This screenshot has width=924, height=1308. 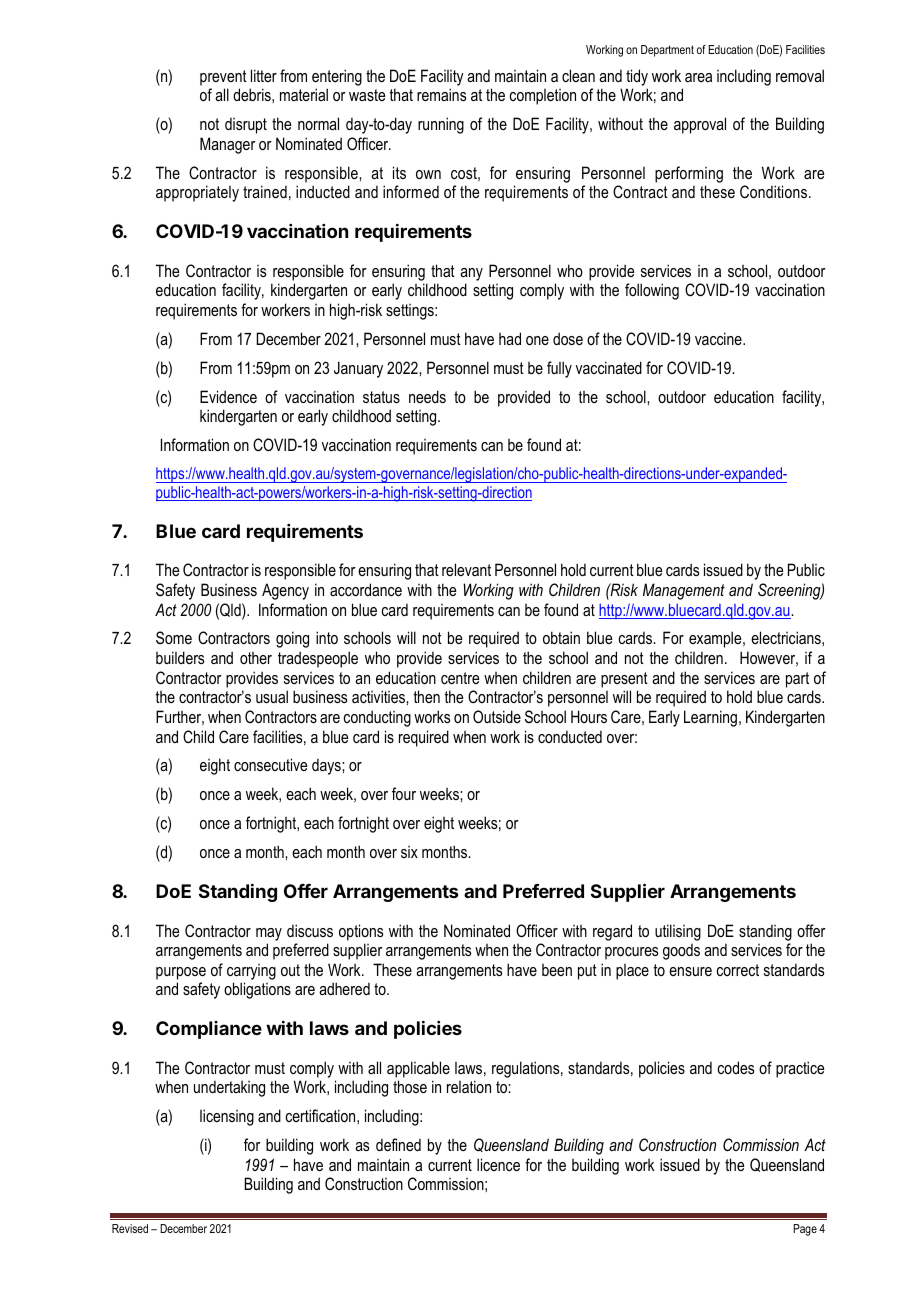 I want to click on approval, so click(x=700, y=125).
